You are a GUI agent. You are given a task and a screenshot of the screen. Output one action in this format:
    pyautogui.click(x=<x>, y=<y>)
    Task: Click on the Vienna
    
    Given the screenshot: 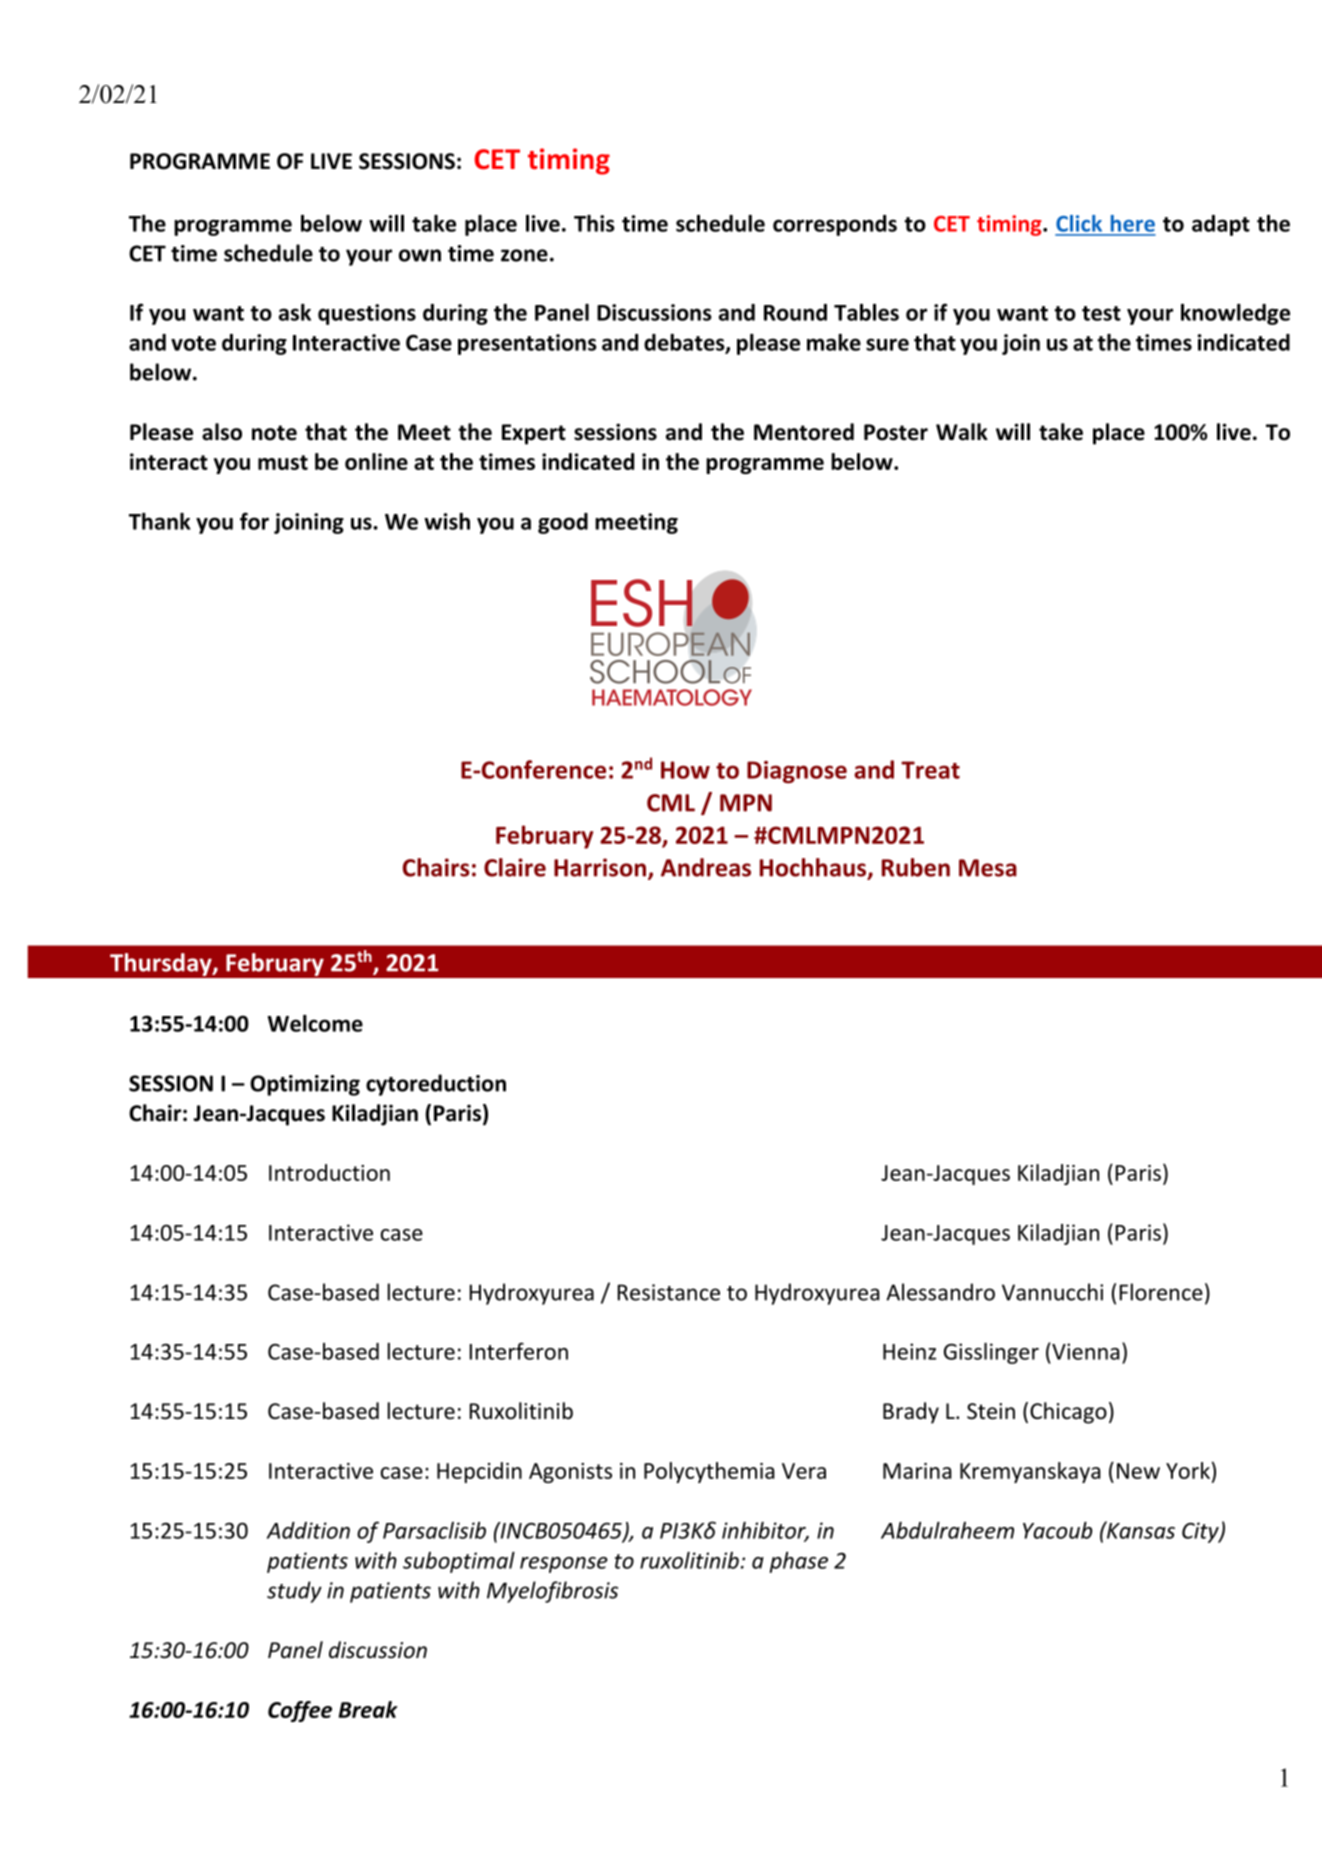 What is the action you would take?
    pyautogui.click(x=1085, y=1351)
